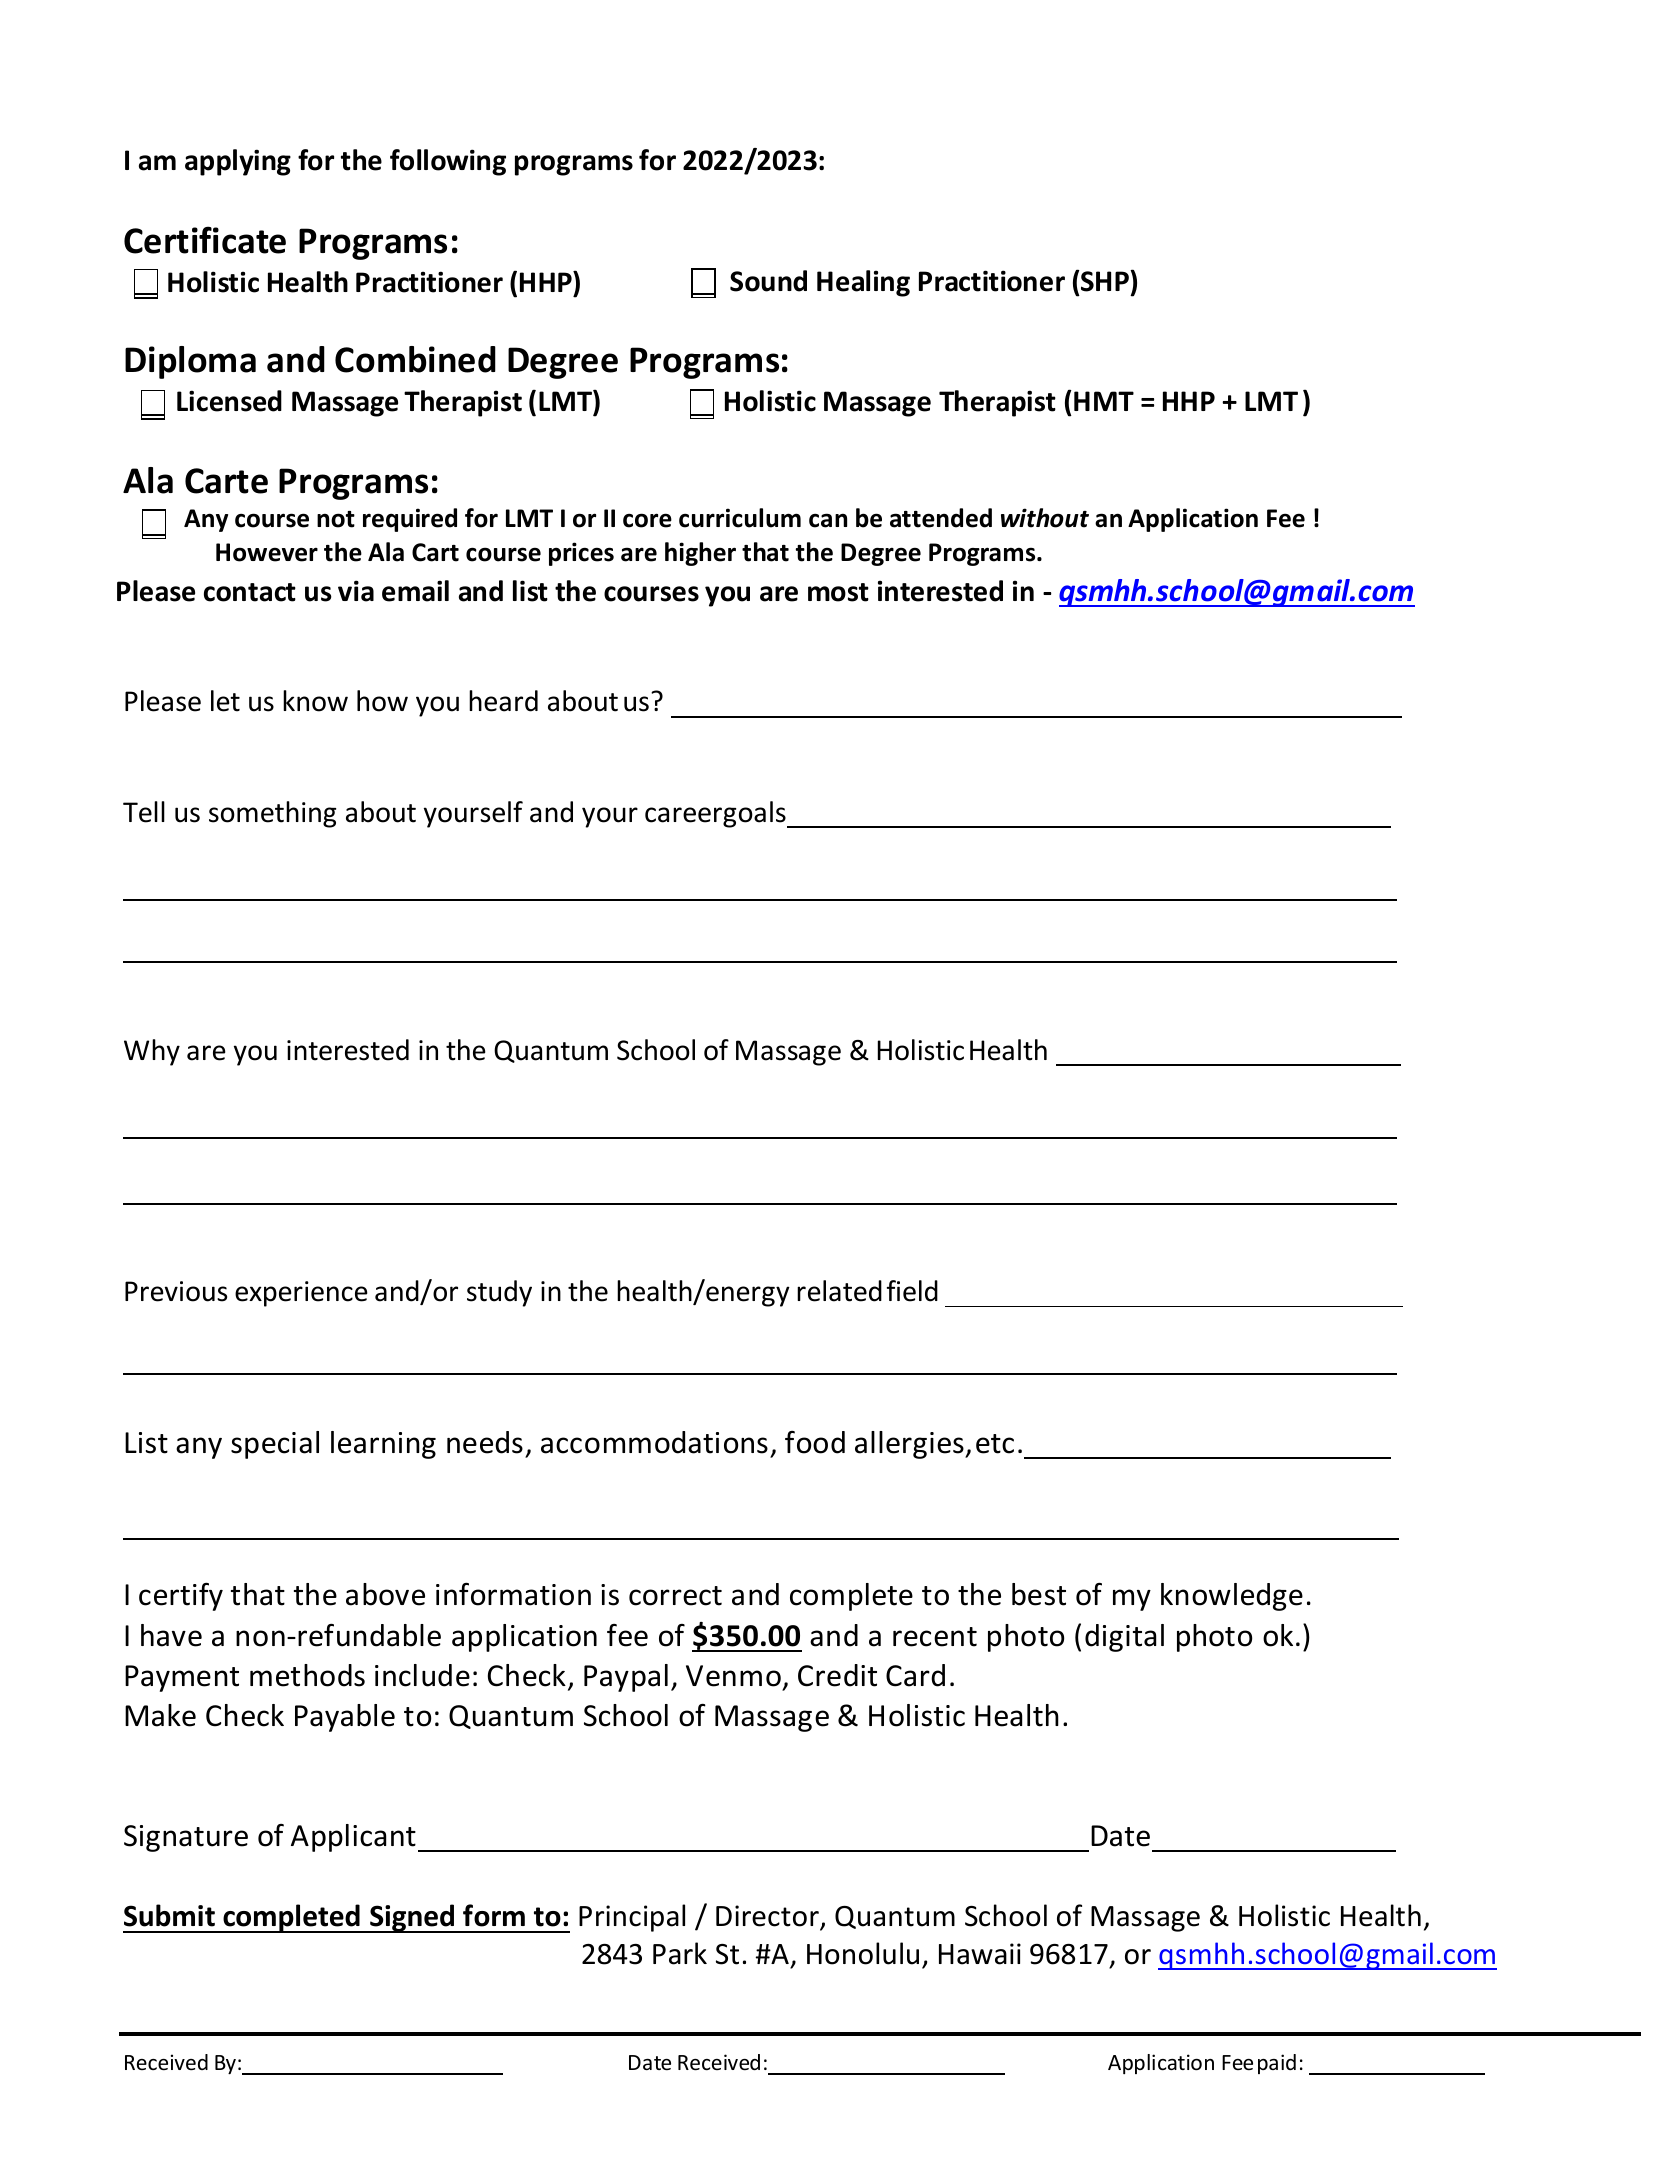 This document has width=1674, height=2166. What do you see at coordinates (632, 1918) in the document?
I see `Principal` at bounding box center [632, 1918].
